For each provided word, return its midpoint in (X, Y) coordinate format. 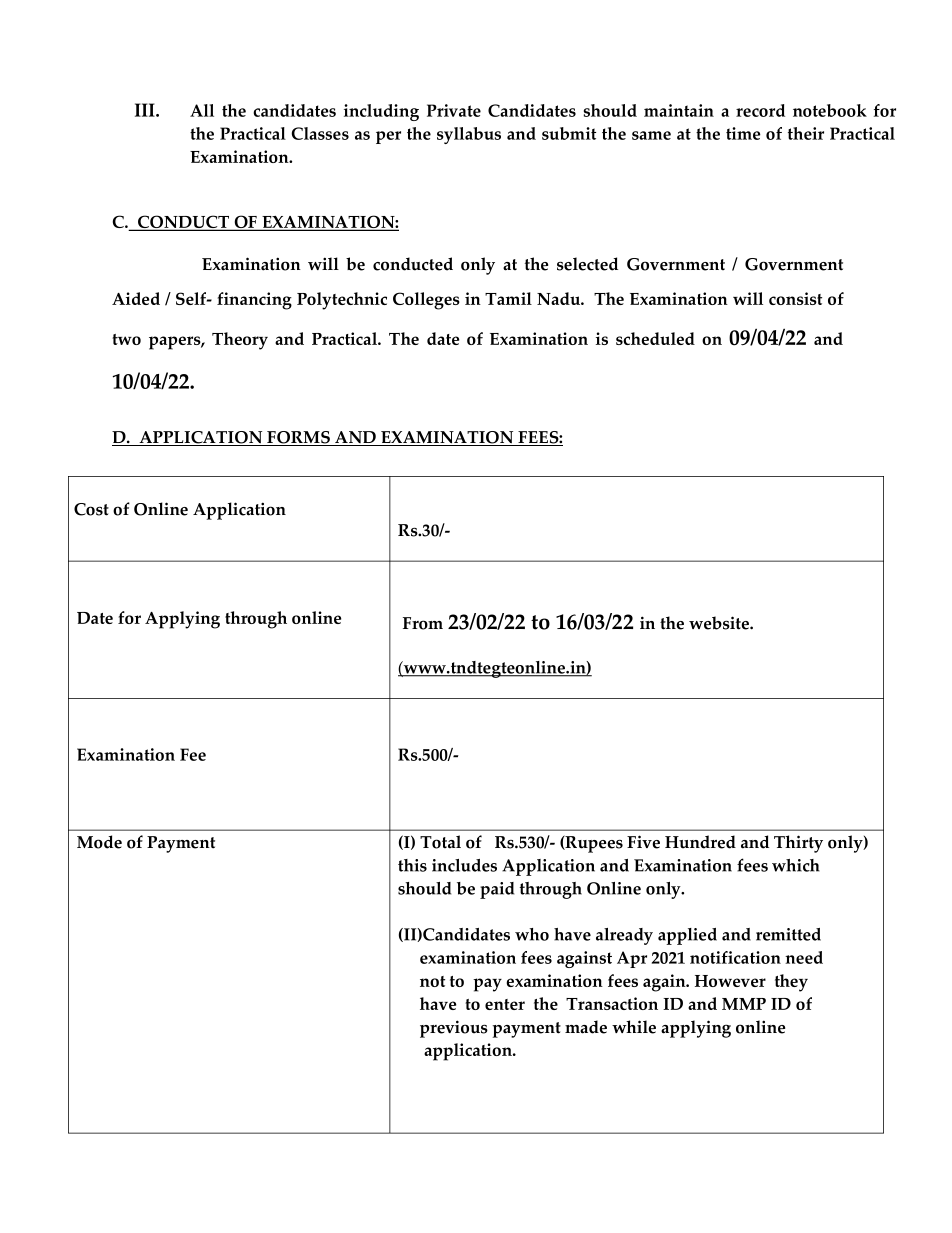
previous (454, 1029)
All (202, 110)
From (423, 623)
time (743, 133)
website (720, 623)
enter (505, 1004)
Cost (91, 509)
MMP (744, 1004)
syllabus (469, 135)
